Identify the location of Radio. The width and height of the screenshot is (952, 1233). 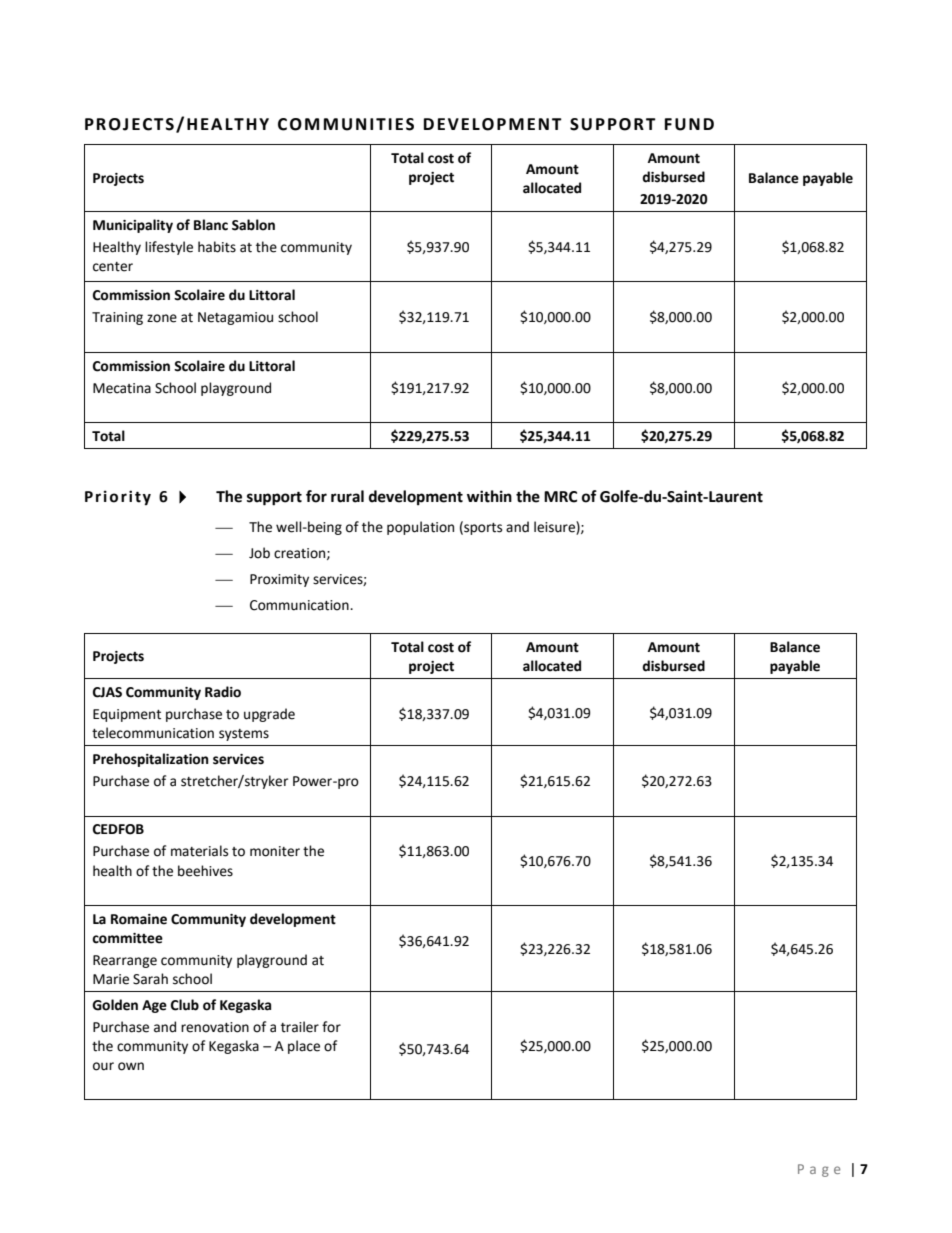
(223, 692).
